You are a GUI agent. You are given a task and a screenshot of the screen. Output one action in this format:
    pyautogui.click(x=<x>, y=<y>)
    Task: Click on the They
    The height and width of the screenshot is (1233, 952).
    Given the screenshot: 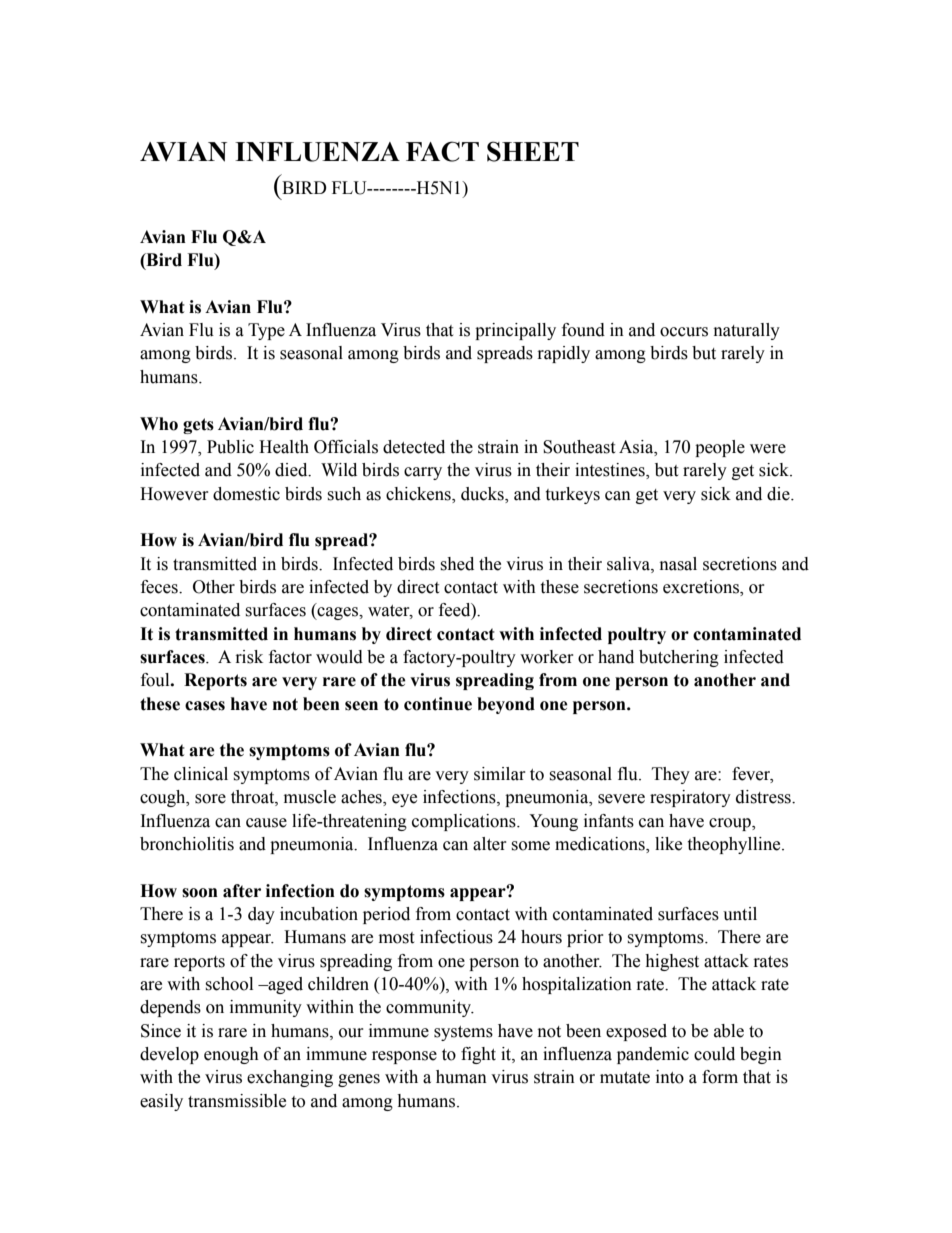 What is the action you would take?
    pyautogui.click(x=671, y=775)
